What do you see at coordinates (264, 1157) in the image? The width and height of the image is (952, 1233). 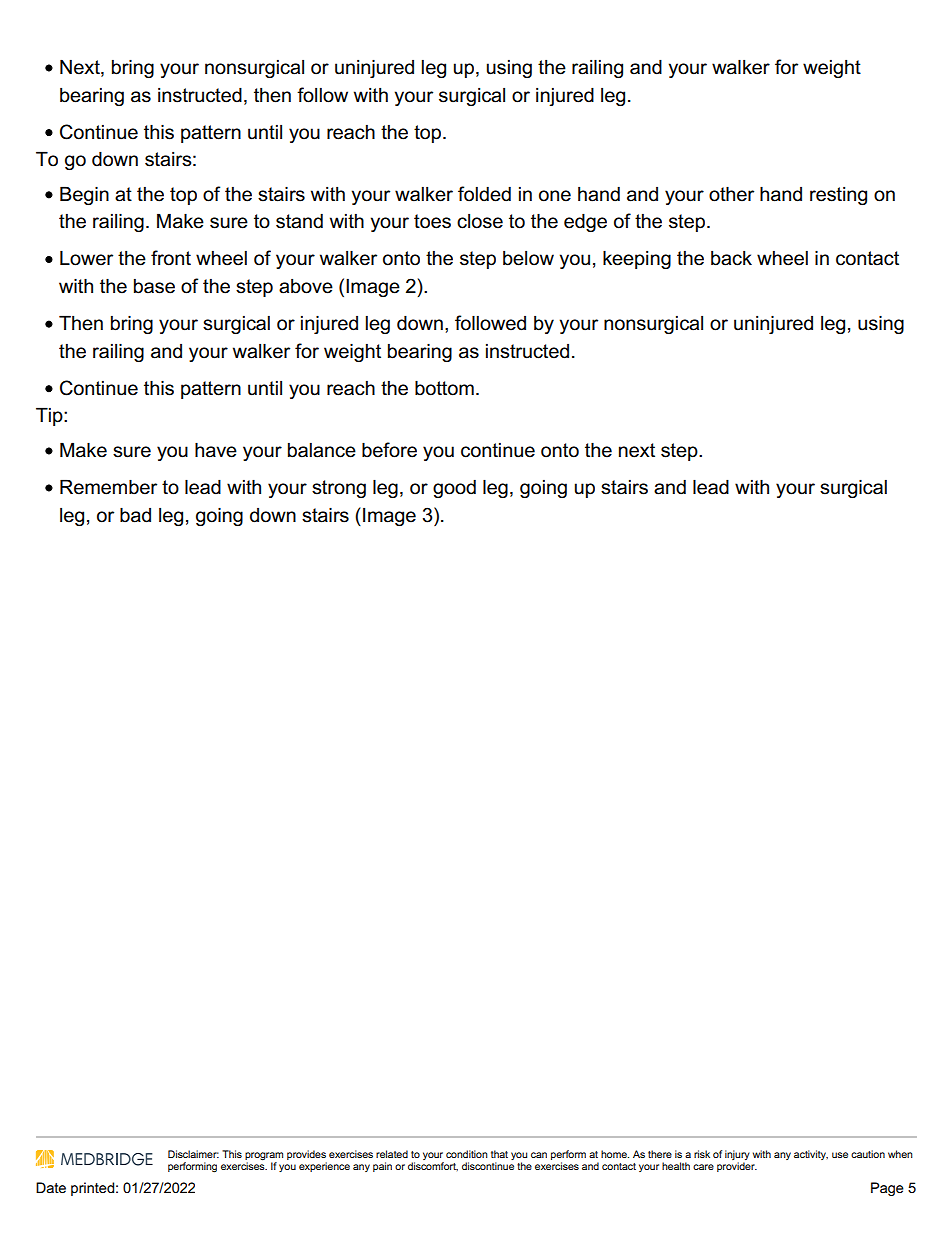 I see `program` at bounding box center [264, 1157].
